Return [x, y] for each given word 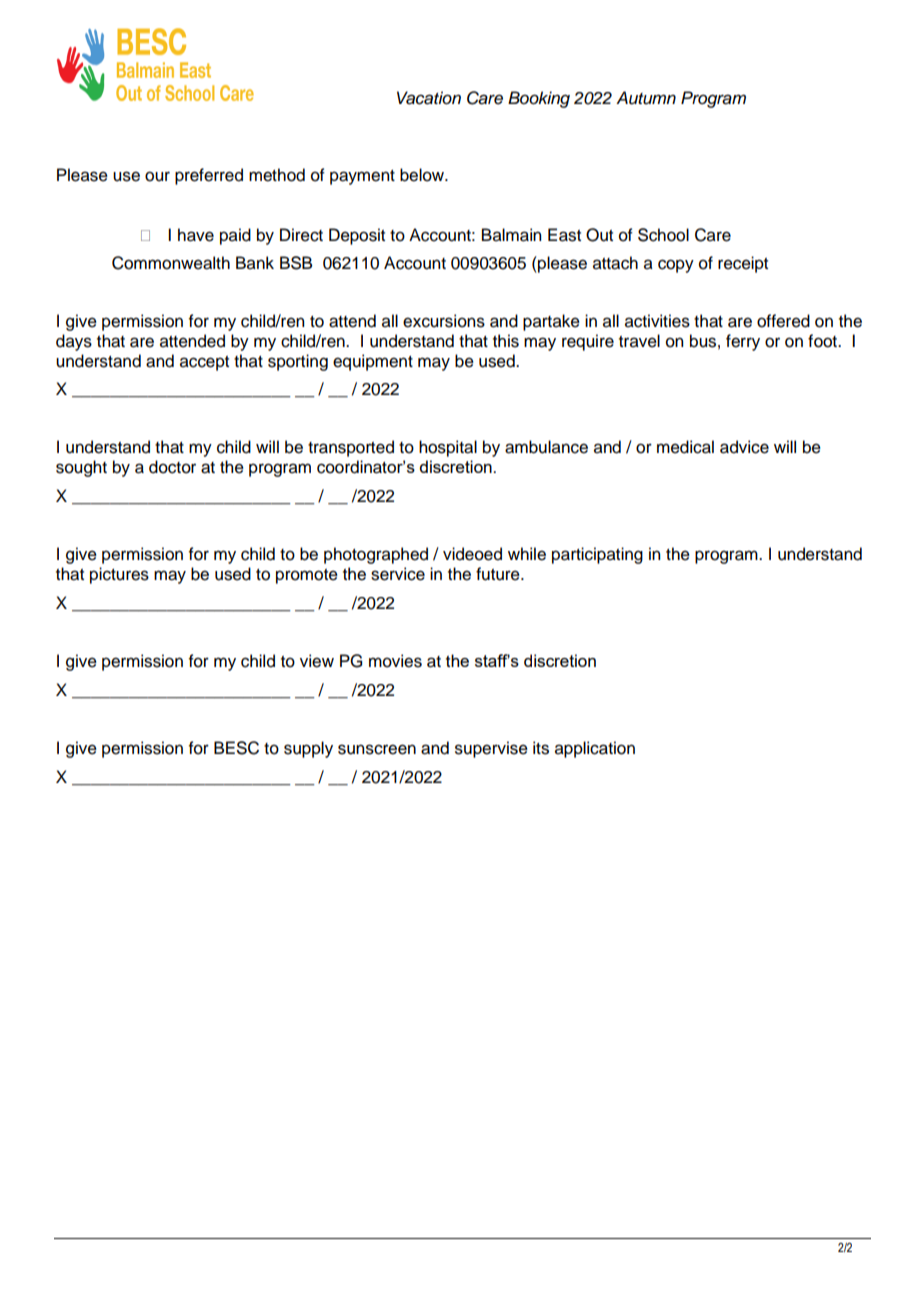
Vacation [429, 98]
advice [744, 447]
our [157, 176]
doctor [172, 467]
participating [597, 555]
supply [308, 749]
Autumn [646, 98]
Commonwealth [171, 263]
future [499, 574]
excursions [444, 321]
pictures [119, 575]
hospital [448, 448]
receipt [743, 264]
